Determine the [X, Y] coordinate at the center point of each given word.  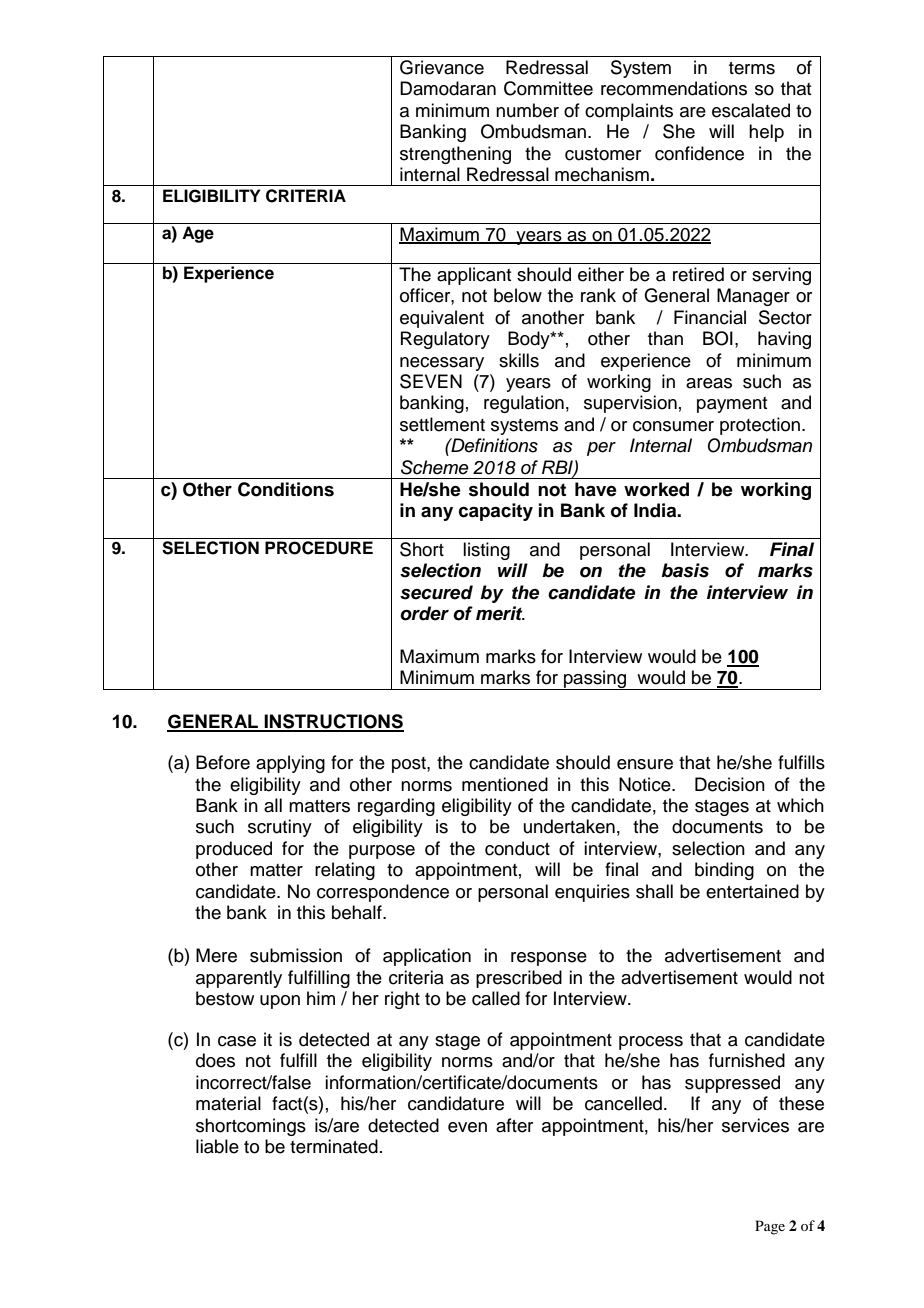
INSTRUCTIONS [333, 722]
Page [770, 1227]
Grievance [442, 67]
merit [500, 613]
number [527, 110]
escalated [751, 110]
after [514, 1125]
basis [685, 570]
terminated [334, 1146]
